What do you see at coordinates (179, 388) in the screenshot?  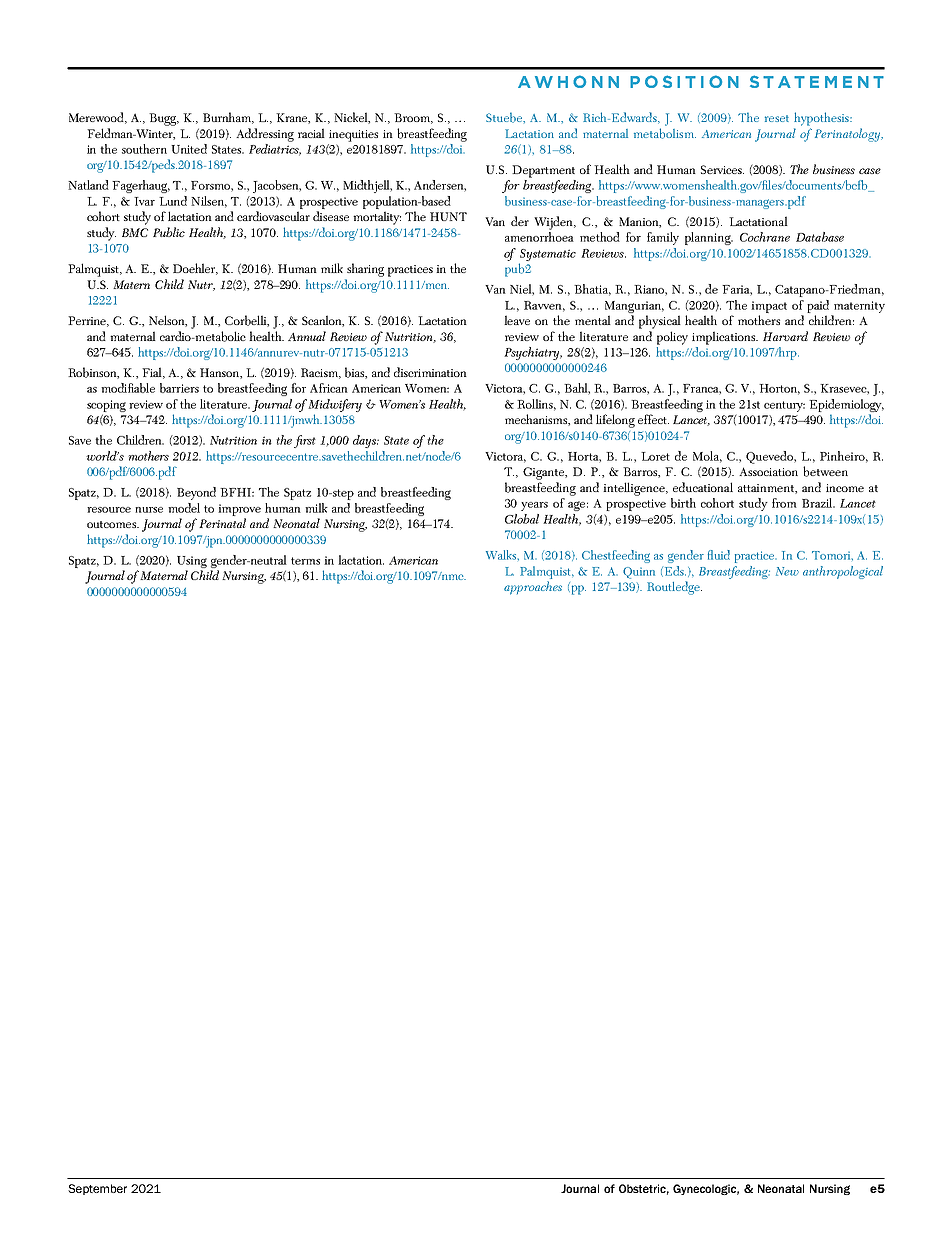 I see `barriers` at bounding box center [179, 388].
